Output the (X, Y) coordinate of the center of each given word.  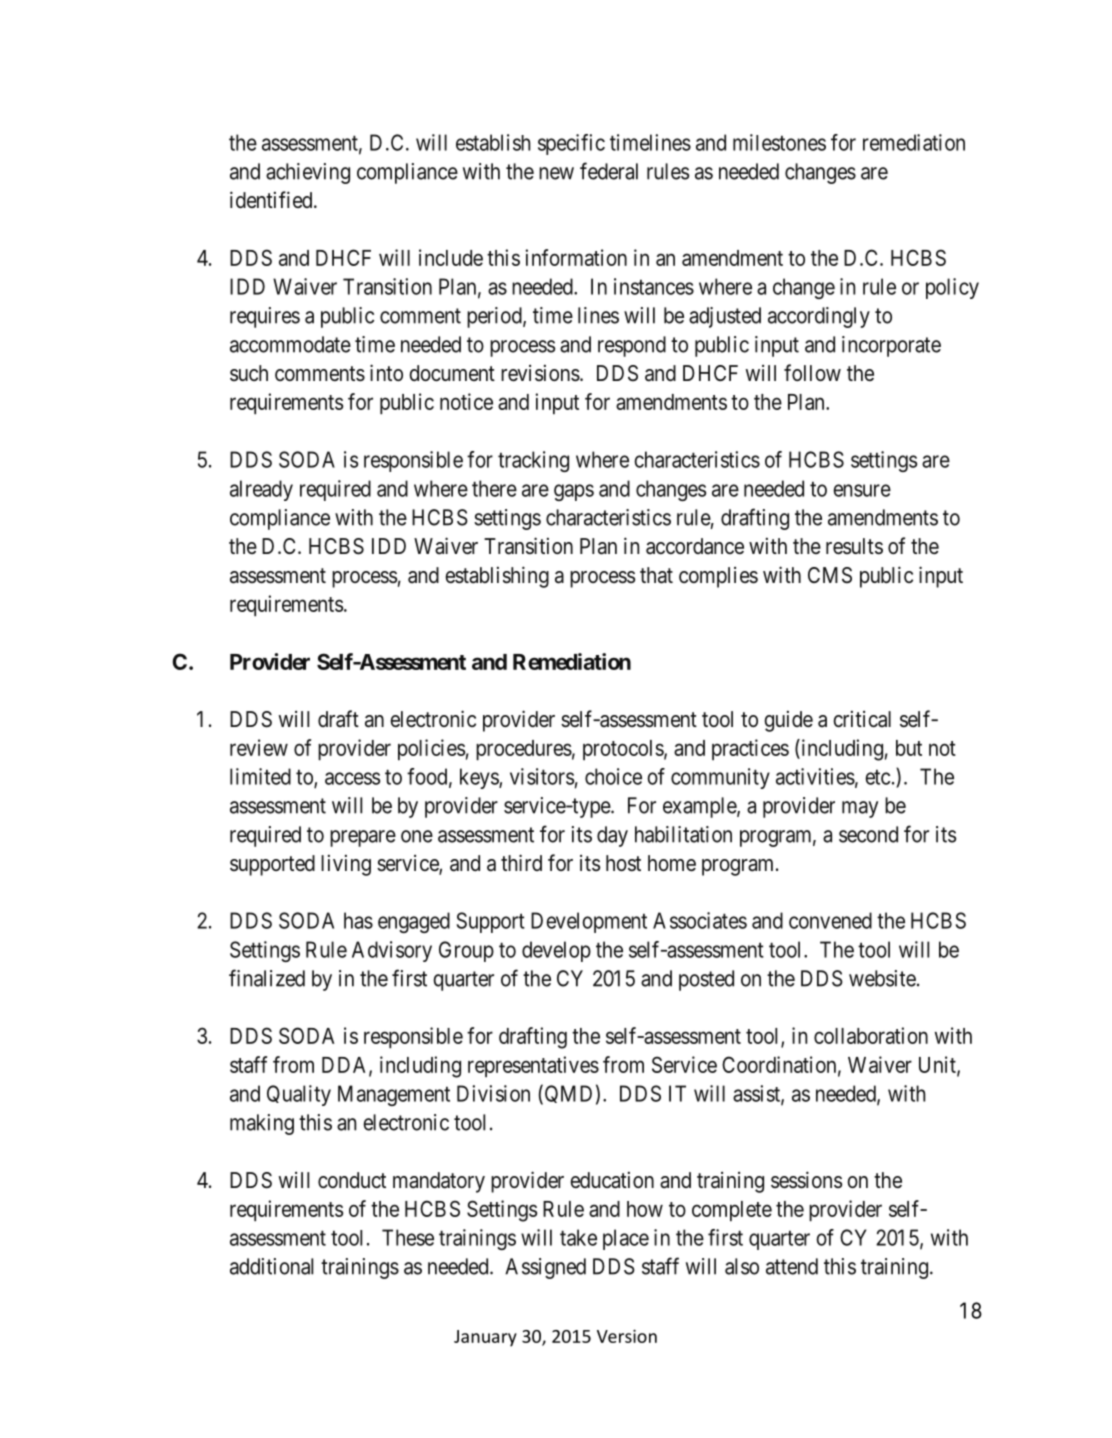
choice (613, 776)
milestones (779, 142)
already (261, 490)
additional (271, 1266)
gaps (574, 492)
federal (609, 171)
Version (627, 1336)
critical (862, 719)
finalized (267, 978)
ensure (862, 490)
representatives (533, 1066)
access (352, 778)
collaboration (871, 1035)
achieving (308, 173)
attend (792, 1266)
